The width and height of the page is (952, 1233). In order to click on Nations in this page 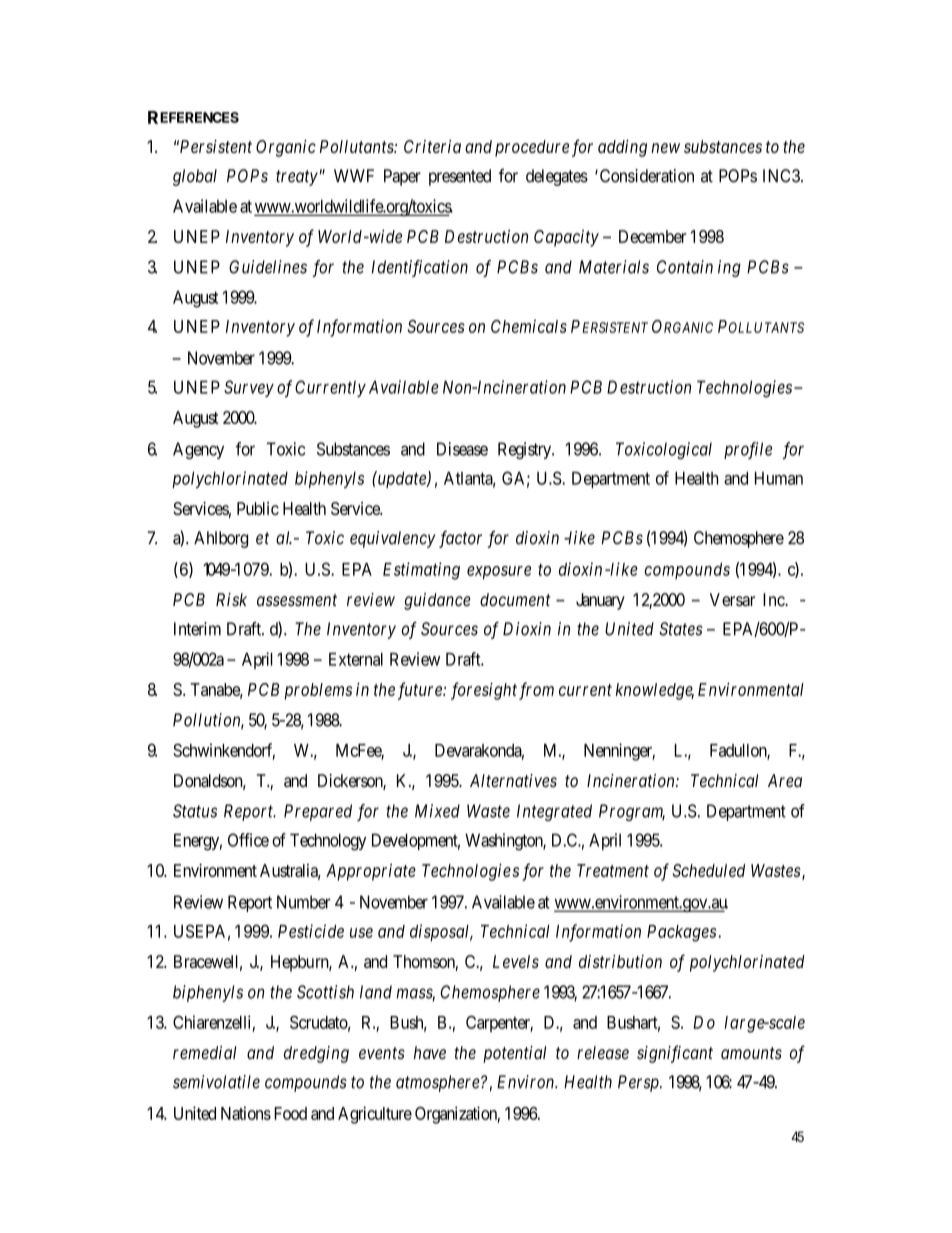, I will do `click(246, 1113)`.
